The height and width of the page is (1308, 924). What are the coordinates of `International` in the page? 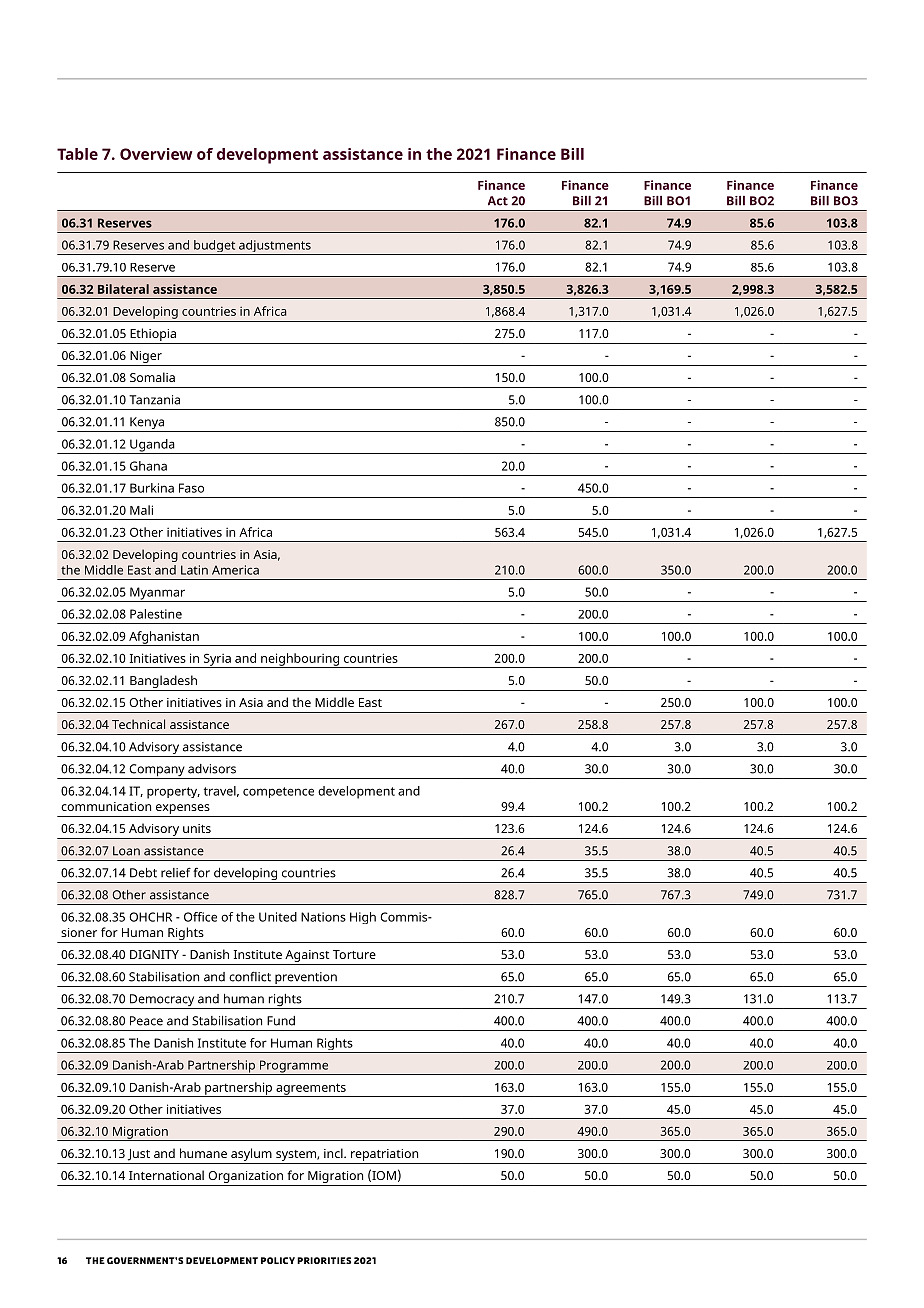 It's located at (166, 1175).
